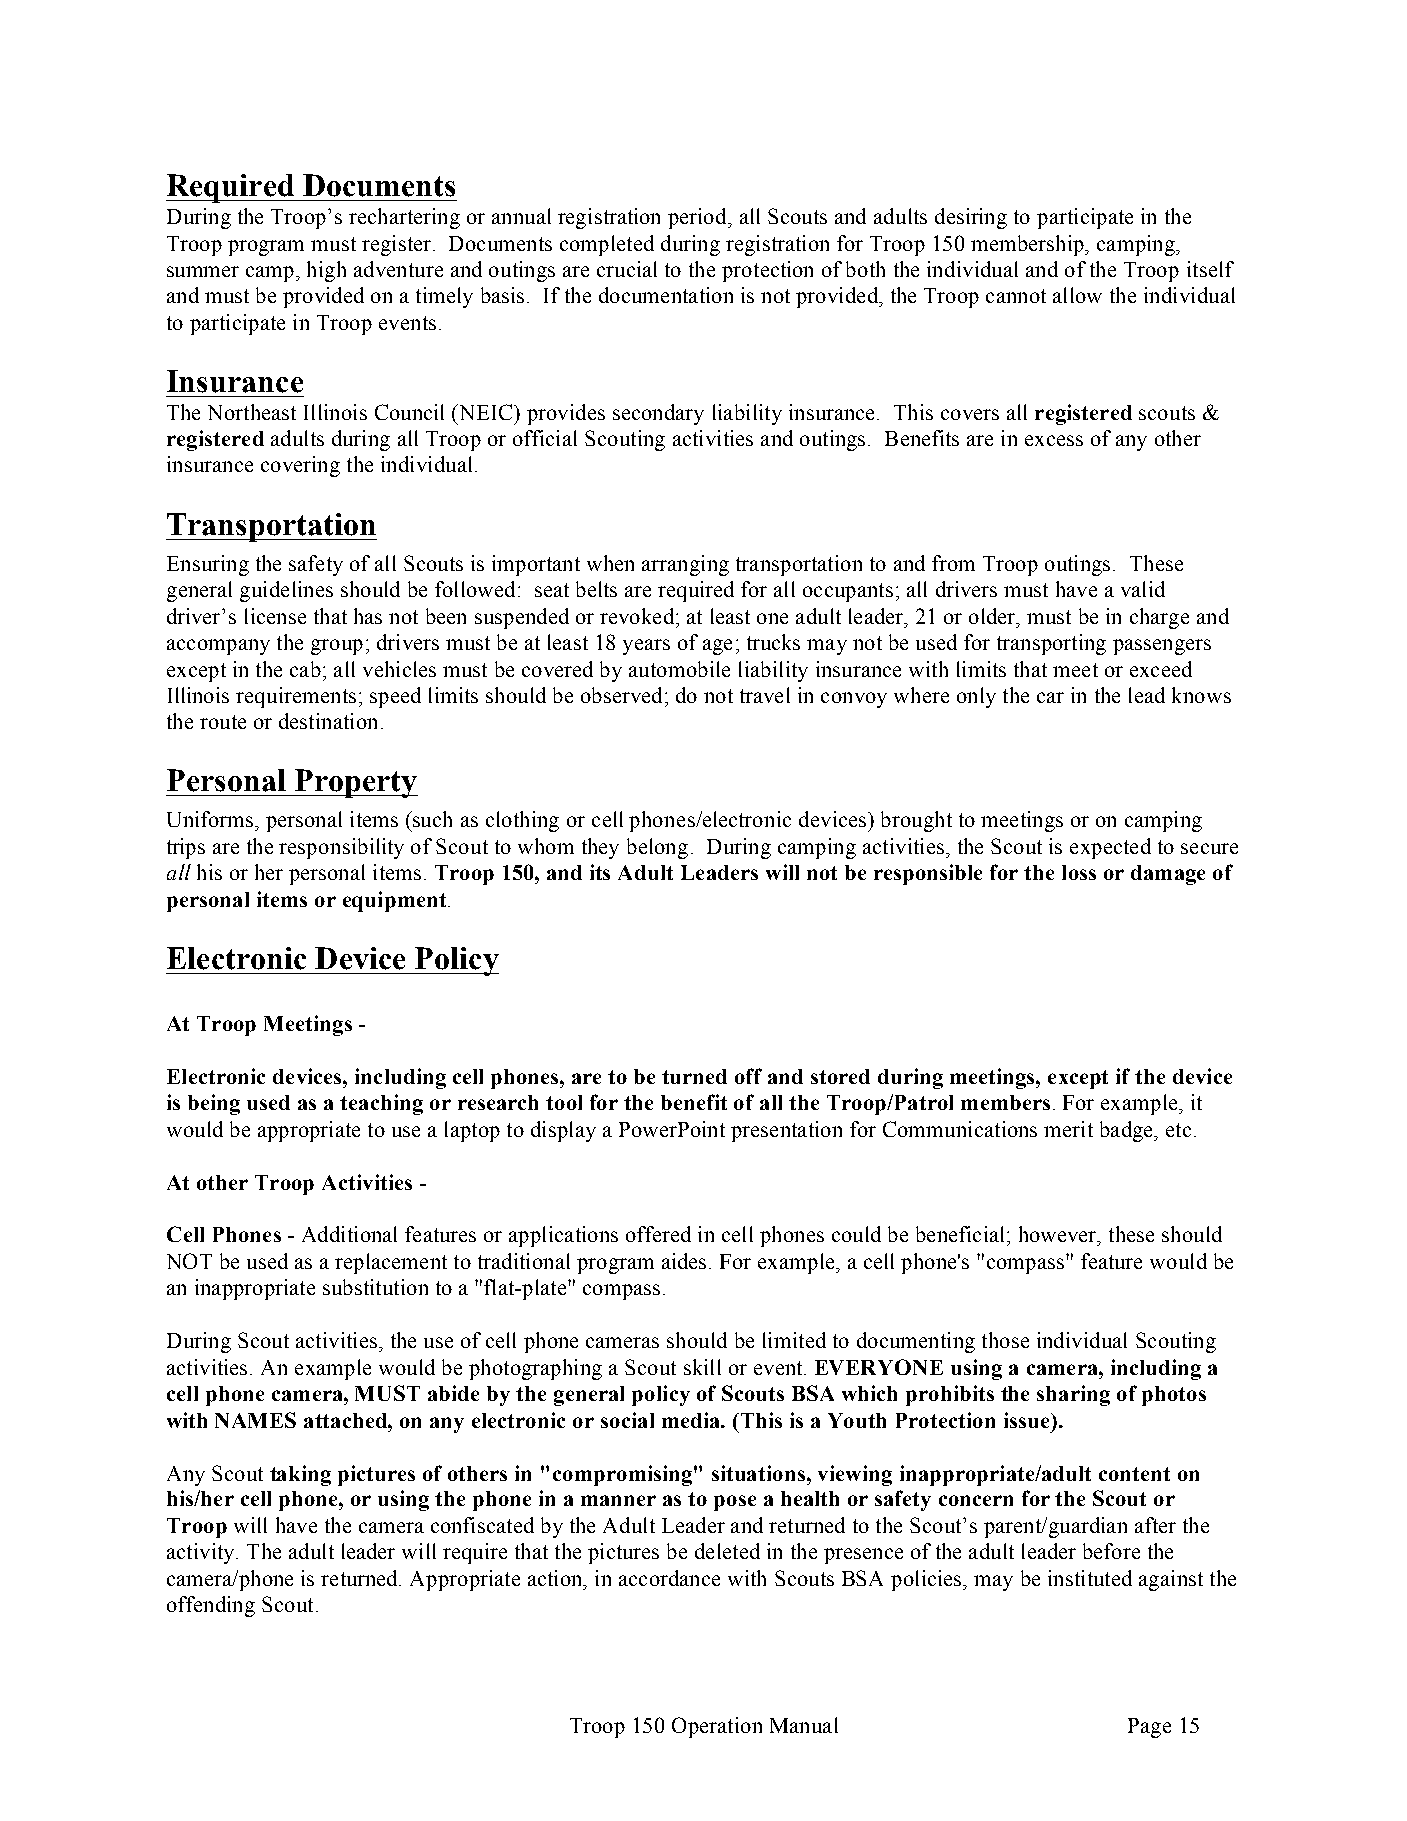 The image size is (1407, 1821). Describe the element at coordinates (1051, 644) in the document. I see `transporting` at that location.
